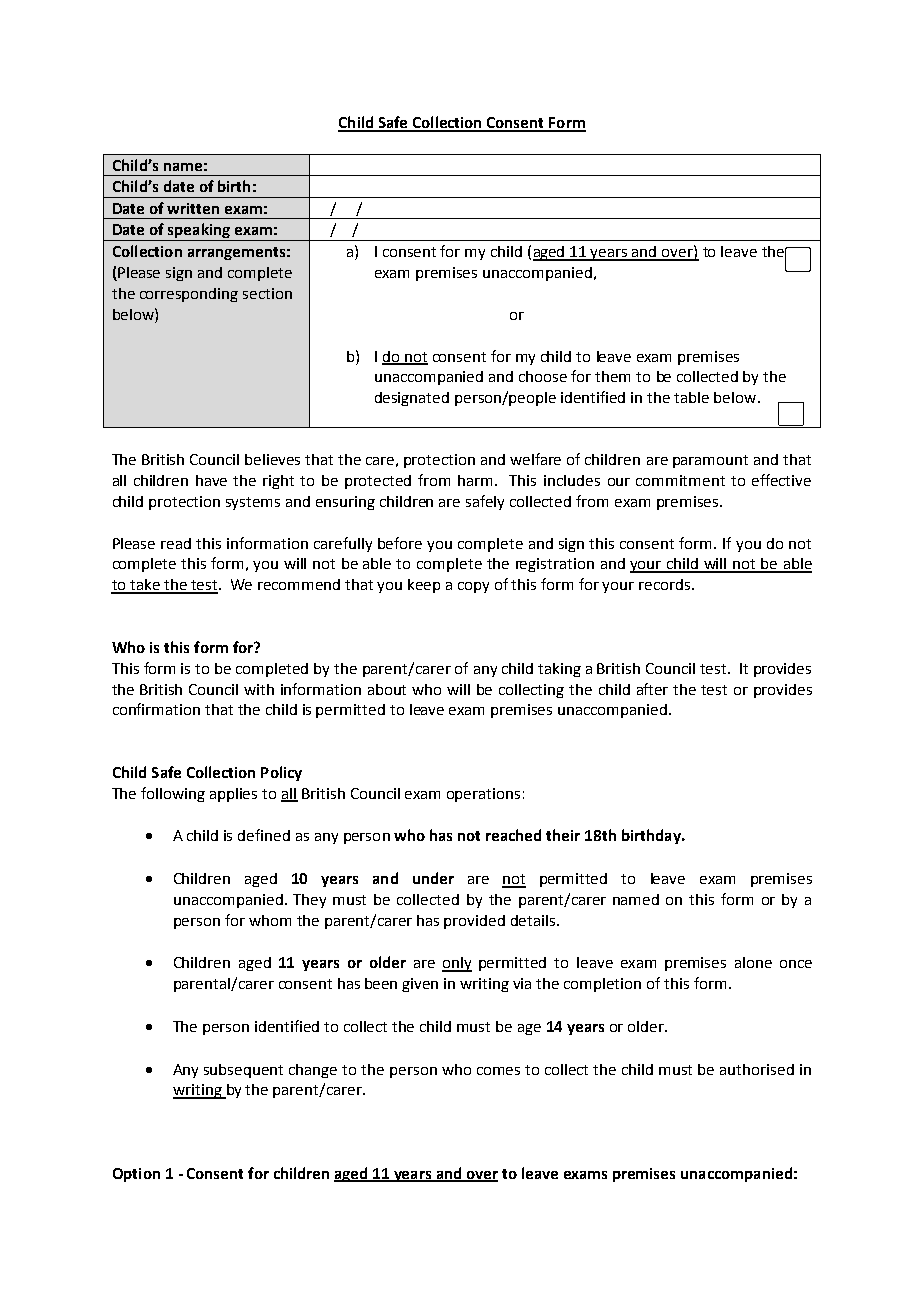 This screenshot has width=924, height=1308. What do you see at coordinates (563, 835) in the screenshot?
I see `their` at bounding box center [563, 835].
